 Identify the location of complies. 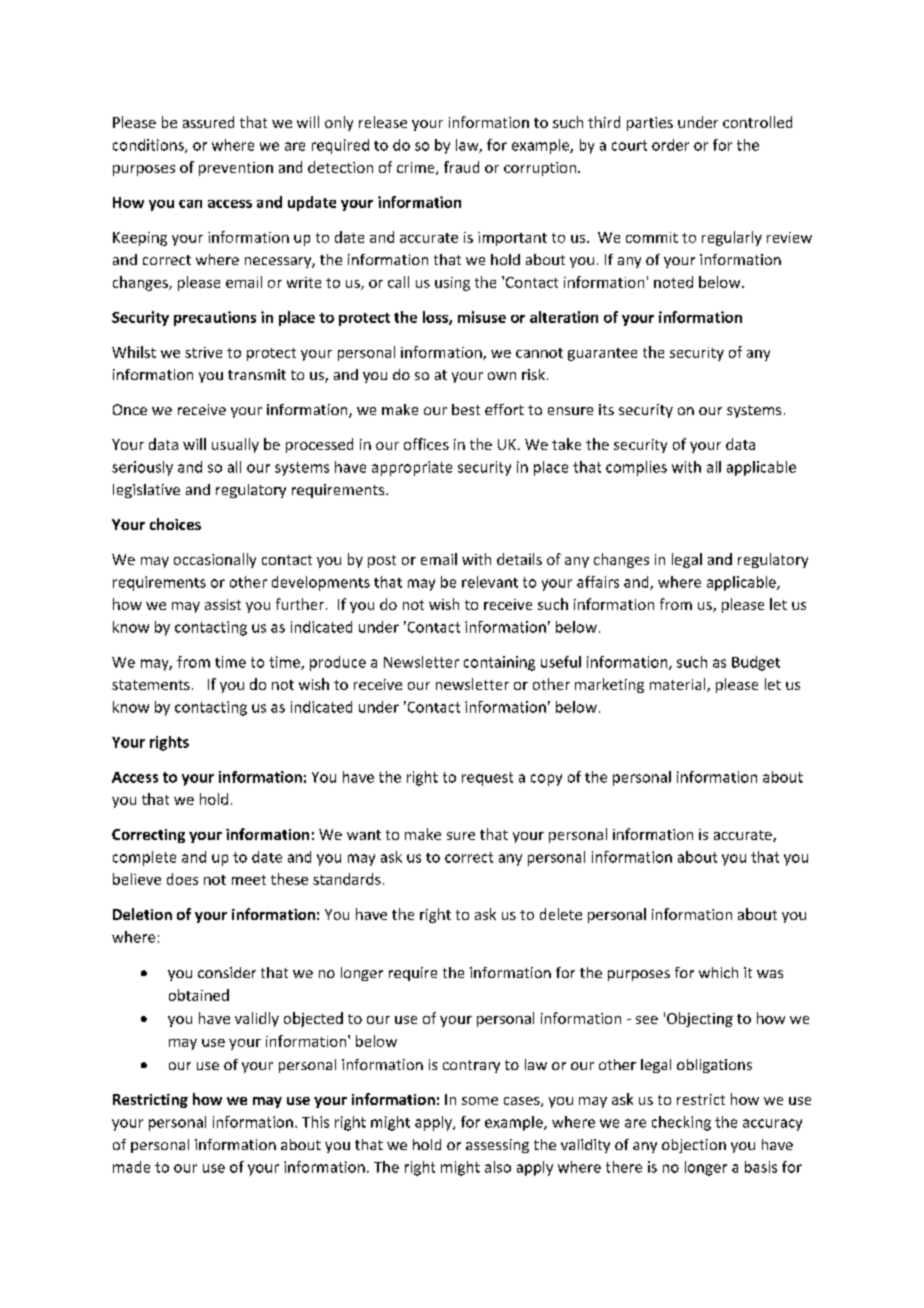
(636, 468).
